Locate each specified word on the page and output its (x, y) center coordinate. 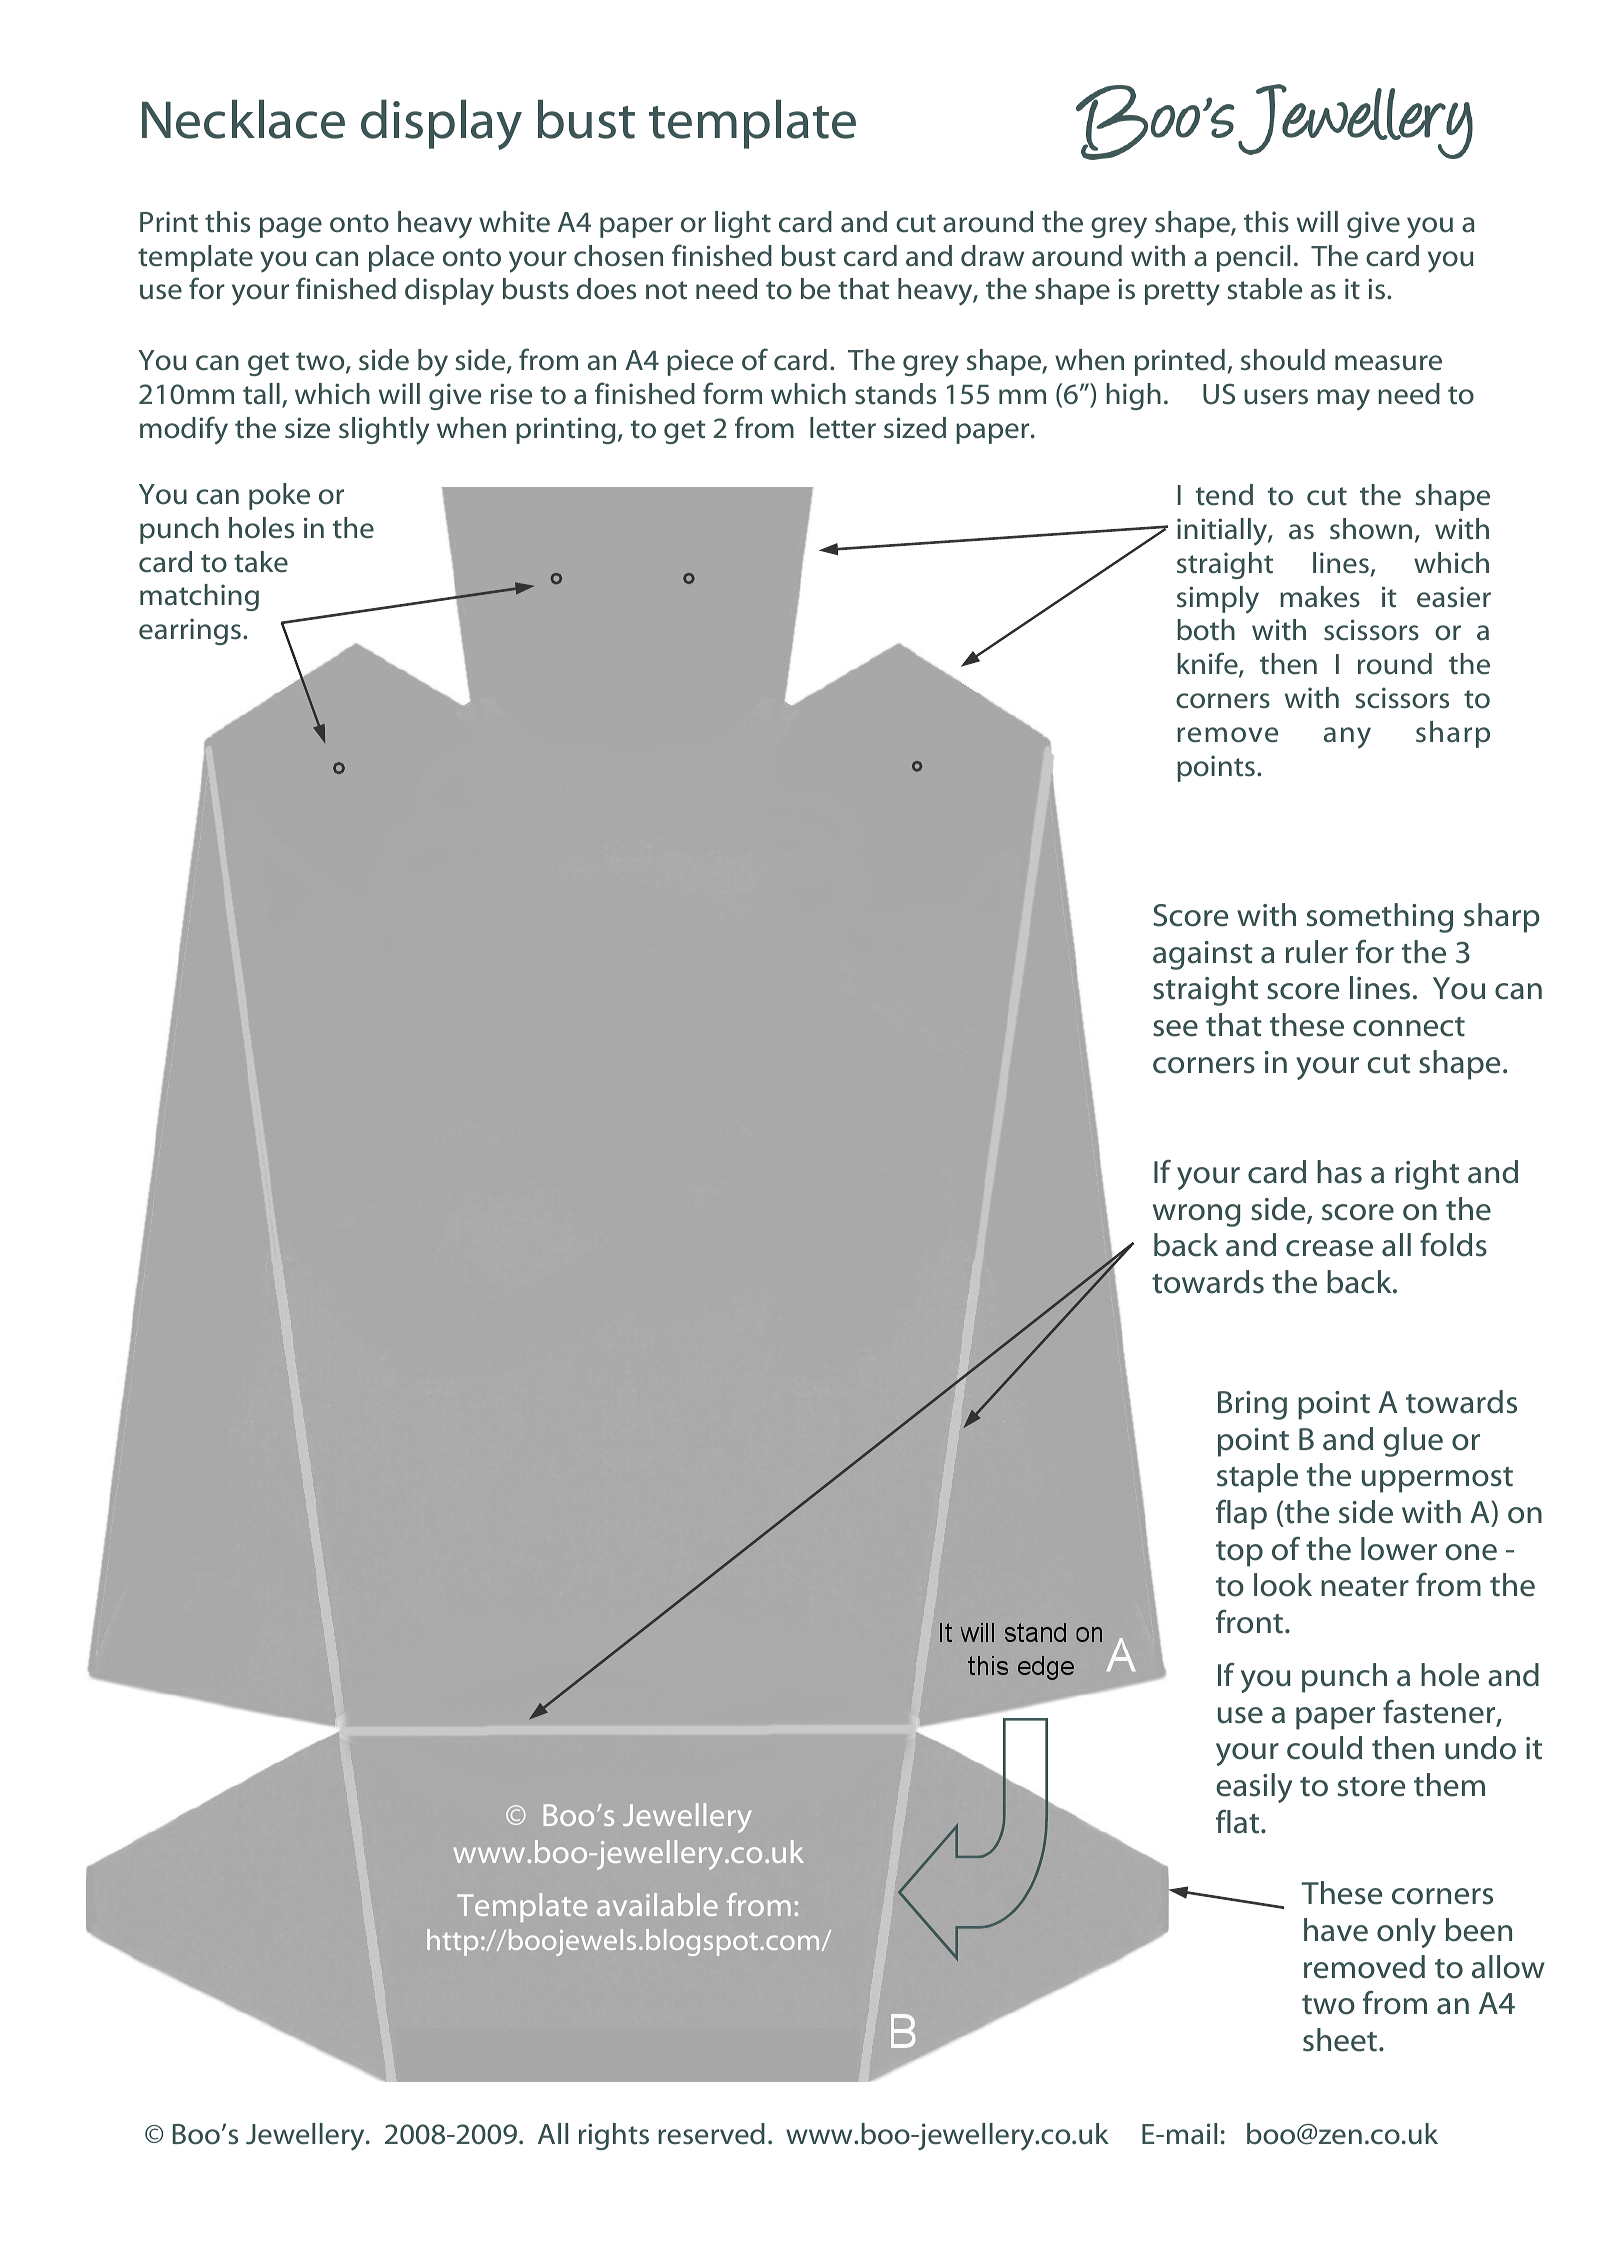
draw (992, 256)
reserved (711, 2134)
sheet (1341, 2040)
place (401, 258)
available (657, 1904)
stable (1264, 289)
